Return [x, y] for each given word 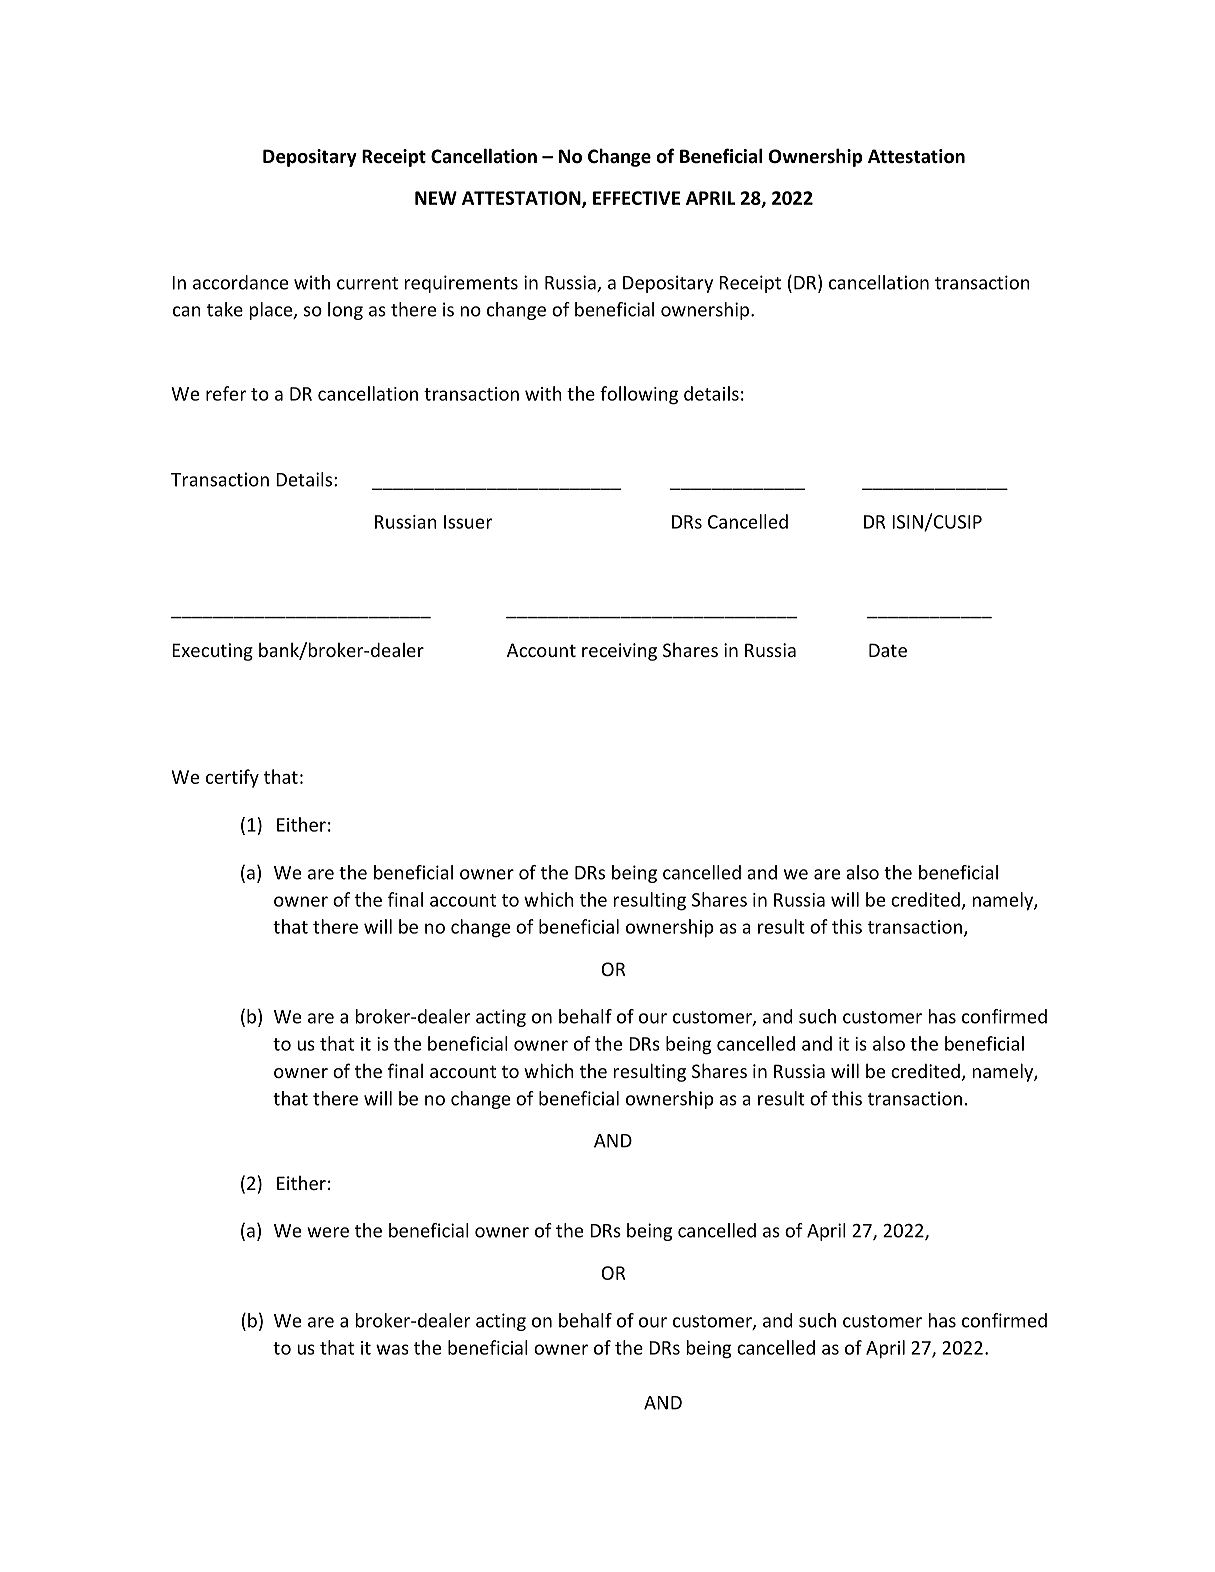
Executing [212, 652]
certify [232, 778]
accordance [240, 282]
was [392, 1349]
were [328, 1232]
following [639, 395]
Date [888, 650]
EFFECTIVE [636, 198]
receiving [619, 652]
